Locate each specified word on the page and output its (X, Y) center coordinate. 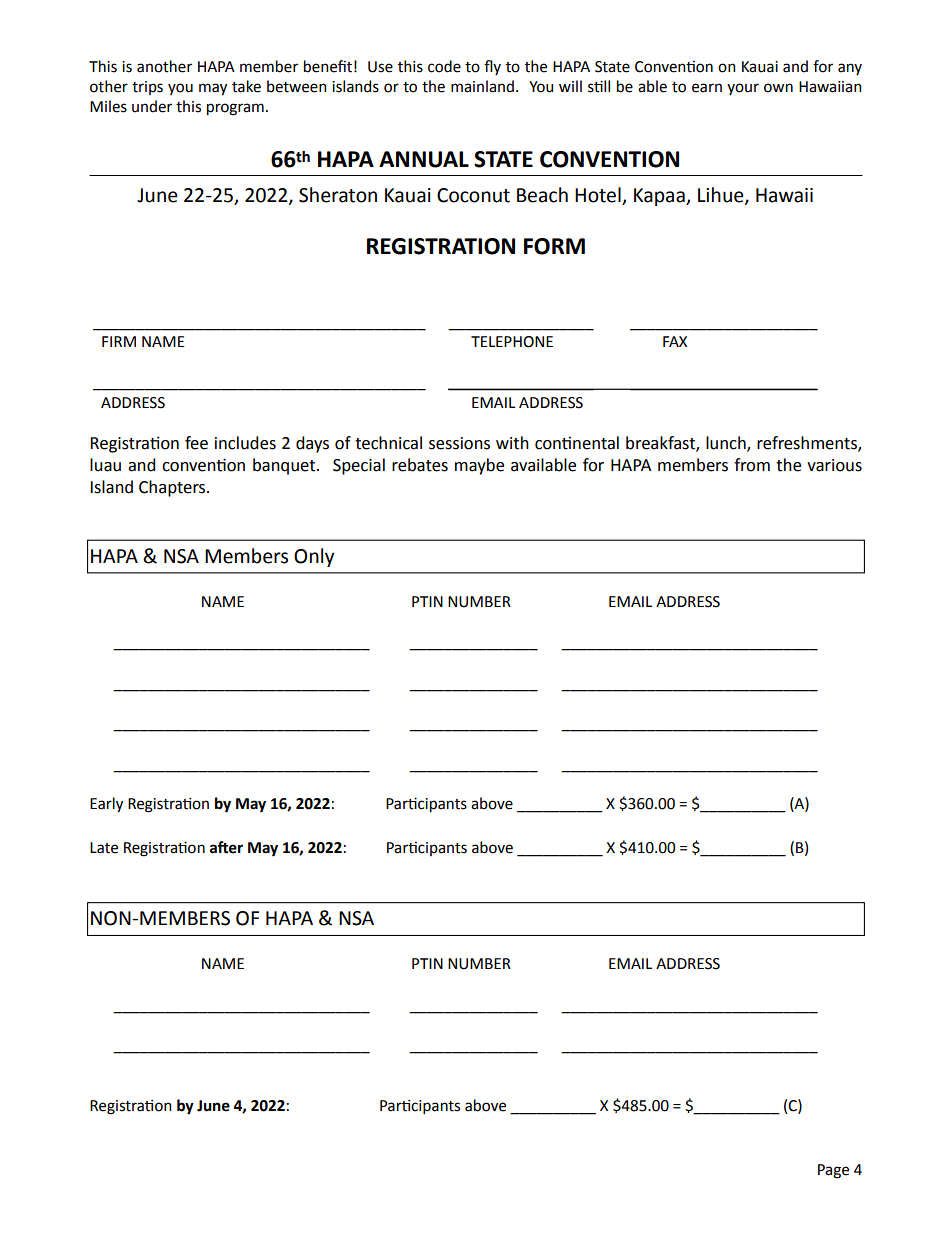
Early (106, 805)
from (752, 465)
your (743, 89)
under (152, 106)
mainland (482, 86)
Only (314, 557)
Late (104, 848)
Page (833, 1171)
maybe (479, 466)
